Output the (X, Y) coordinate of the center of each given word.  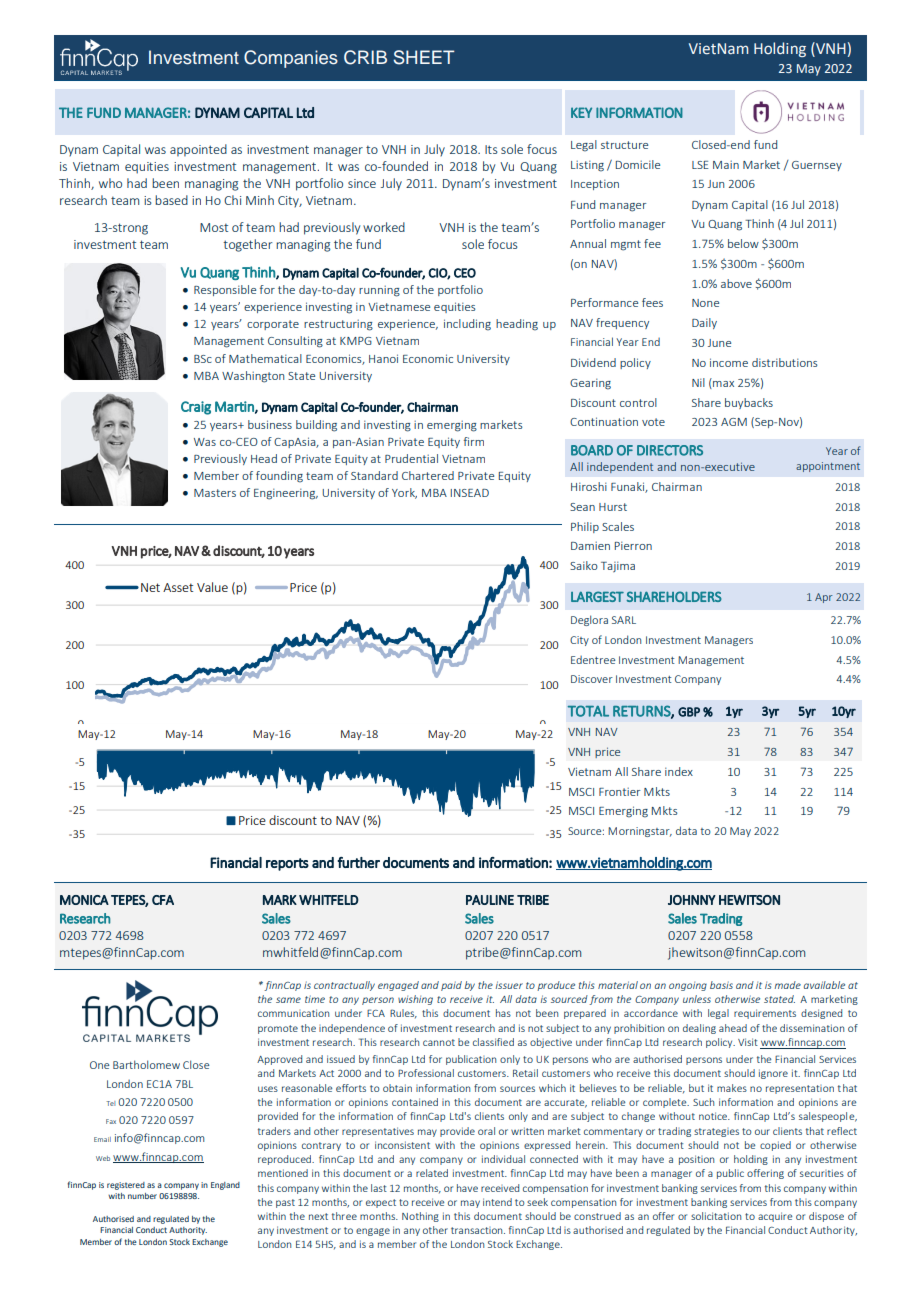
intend (497, 1202)
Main (726, 165)
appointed (198, 150)
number (142, 1196)
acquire (775, 1217)
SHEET (423, 57)
